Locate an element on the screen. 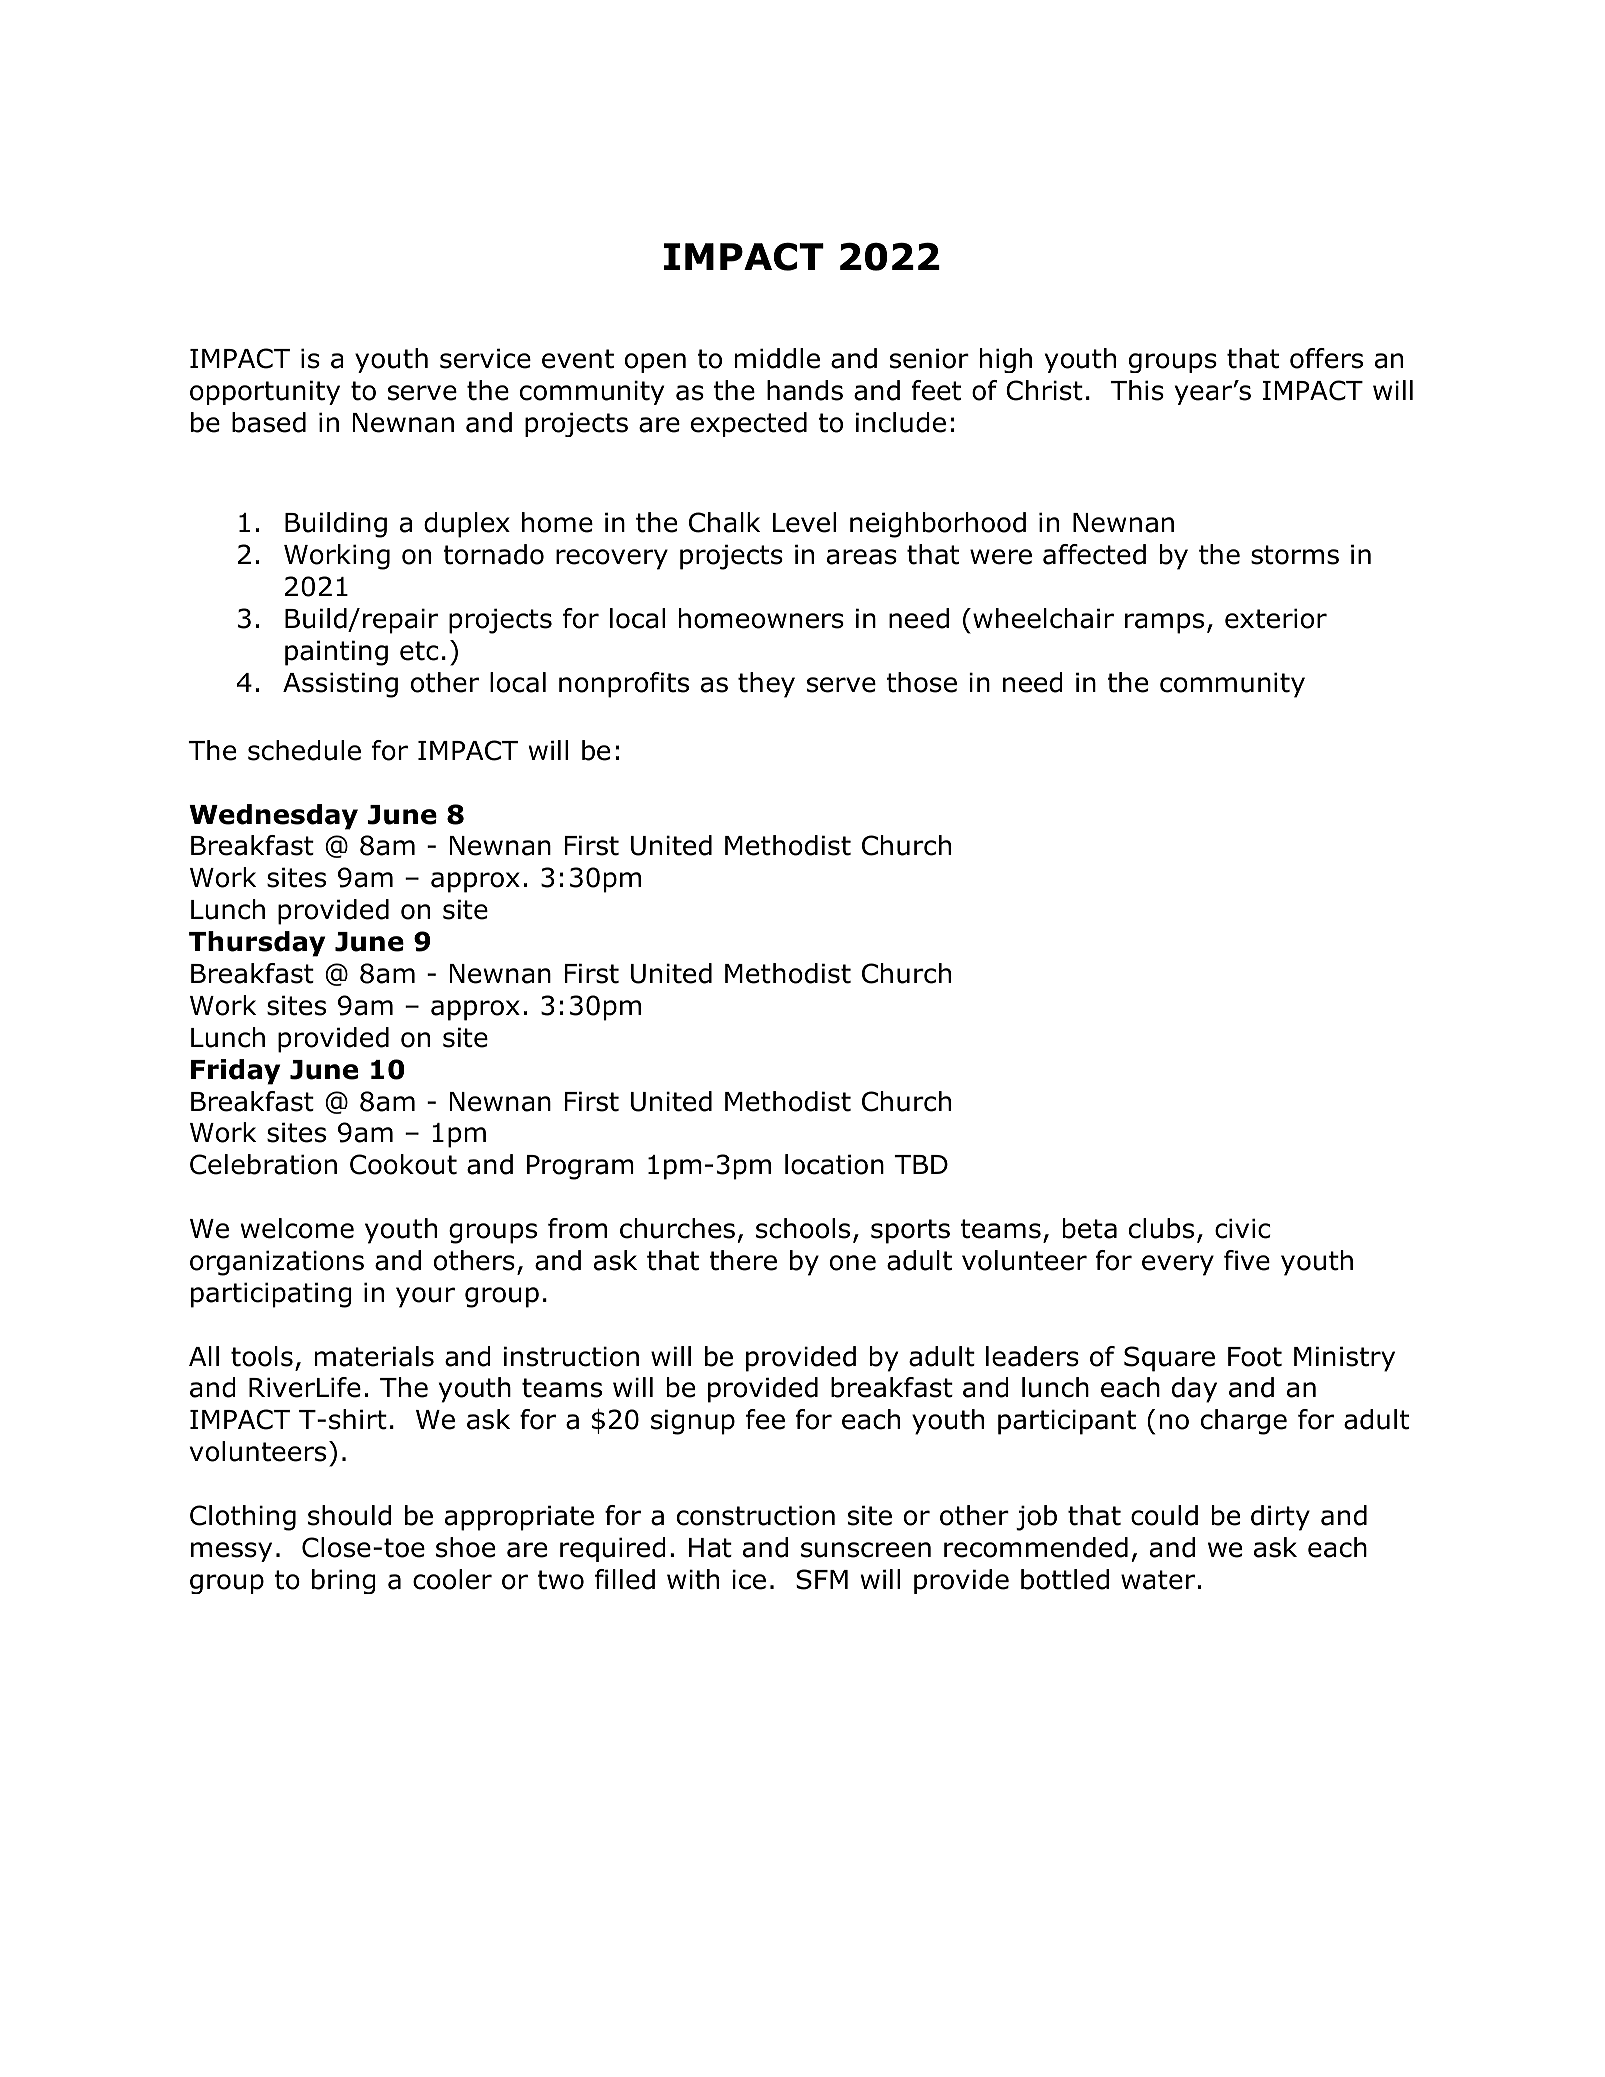 The height and width of the screenshot is (2077, 1605). should is located at coordinates (349, 1515).
